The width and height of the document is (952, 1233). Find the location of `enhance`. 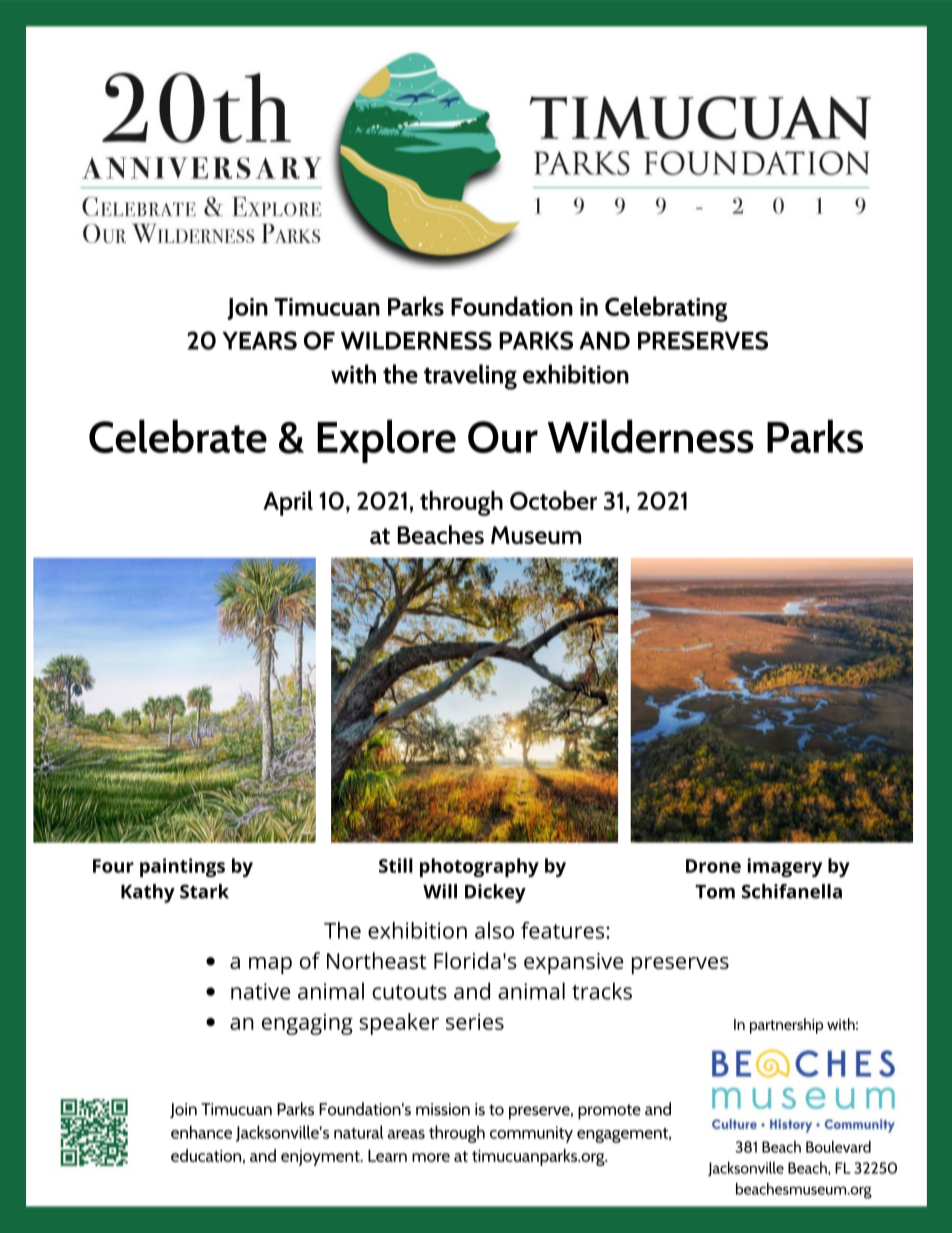

enhance is located at coordinates (201, 1132).
